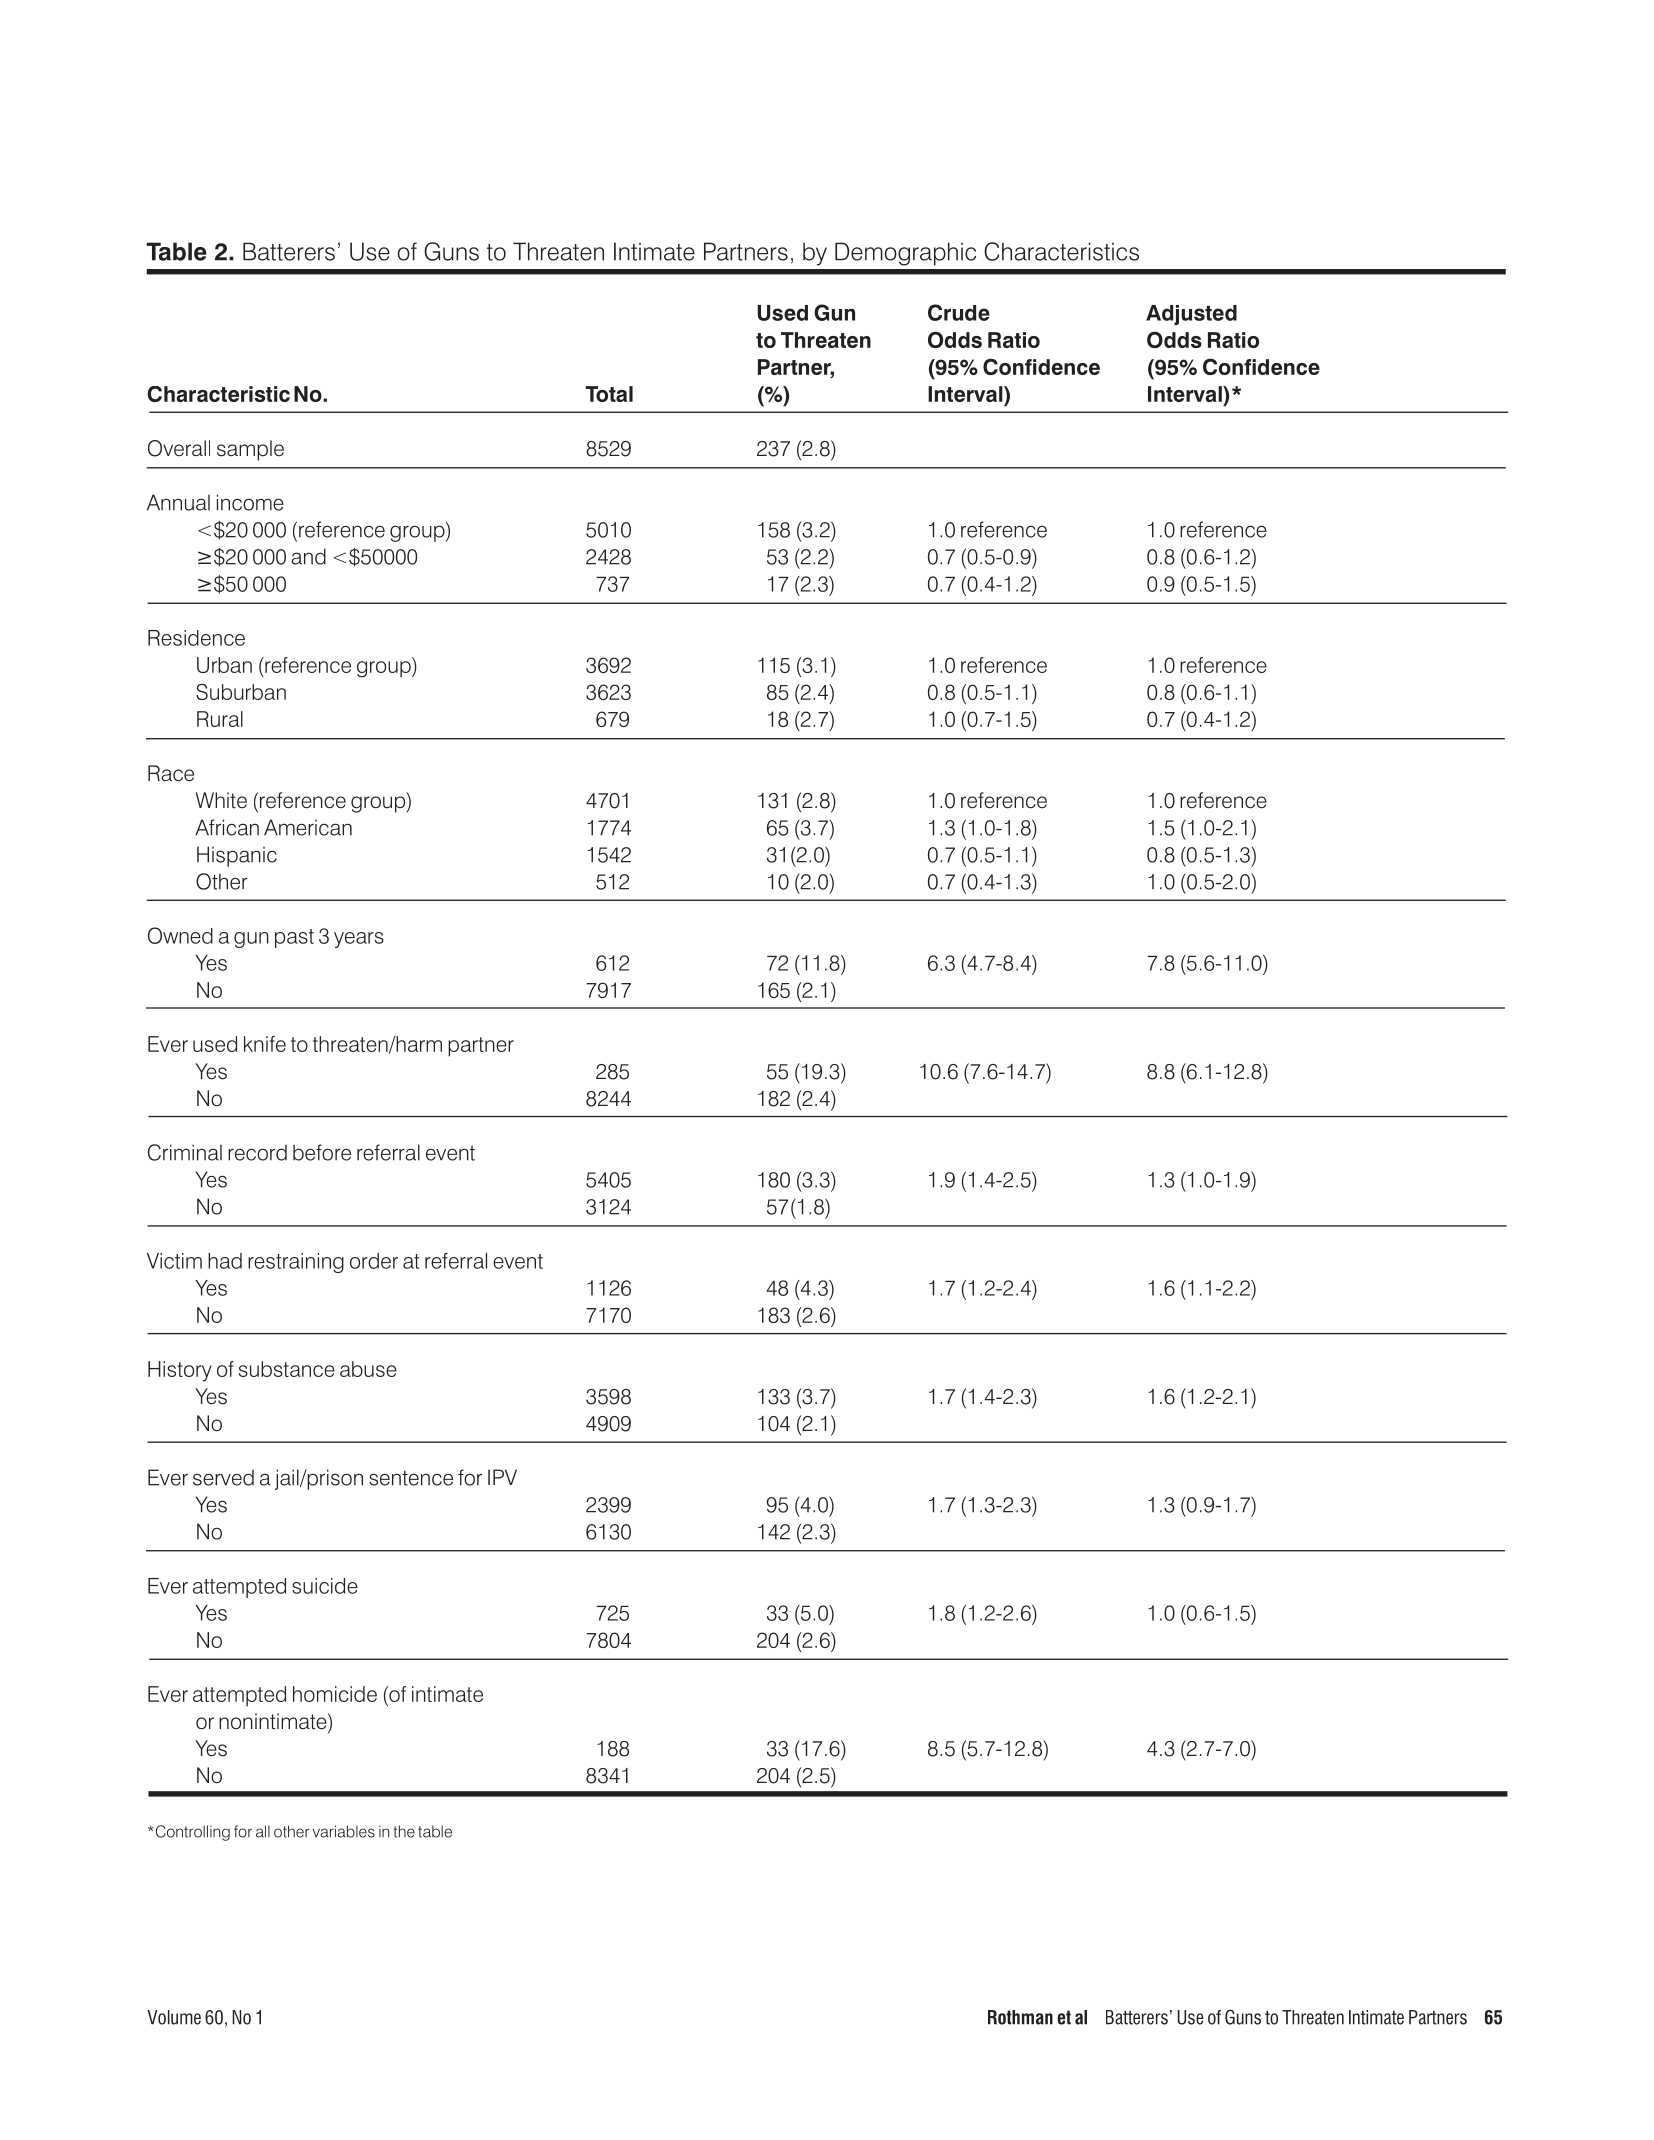  Describe the element at coordinates (609, 394) in the screenshot. I see `Total` at that location.
